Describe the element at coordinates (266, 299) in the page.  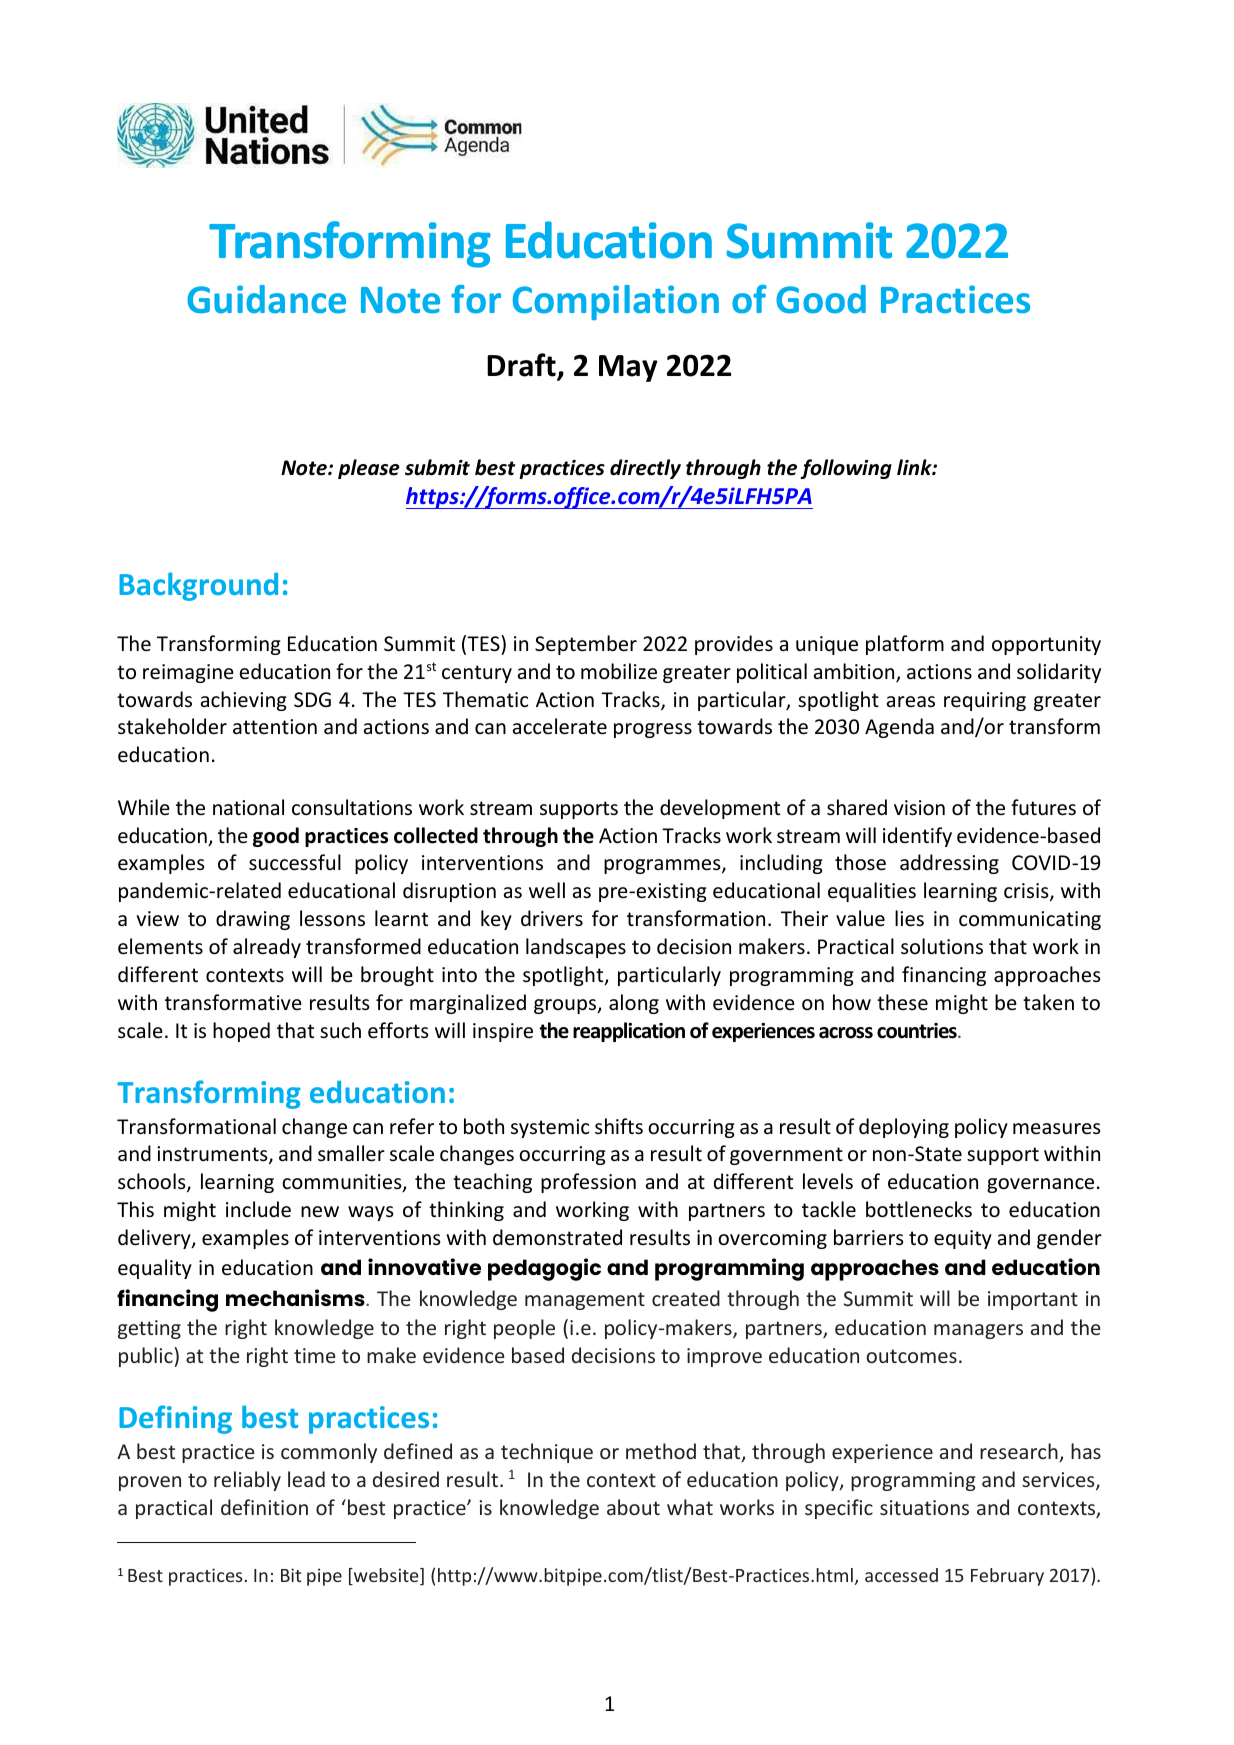
I see `Guidance` at that location.
